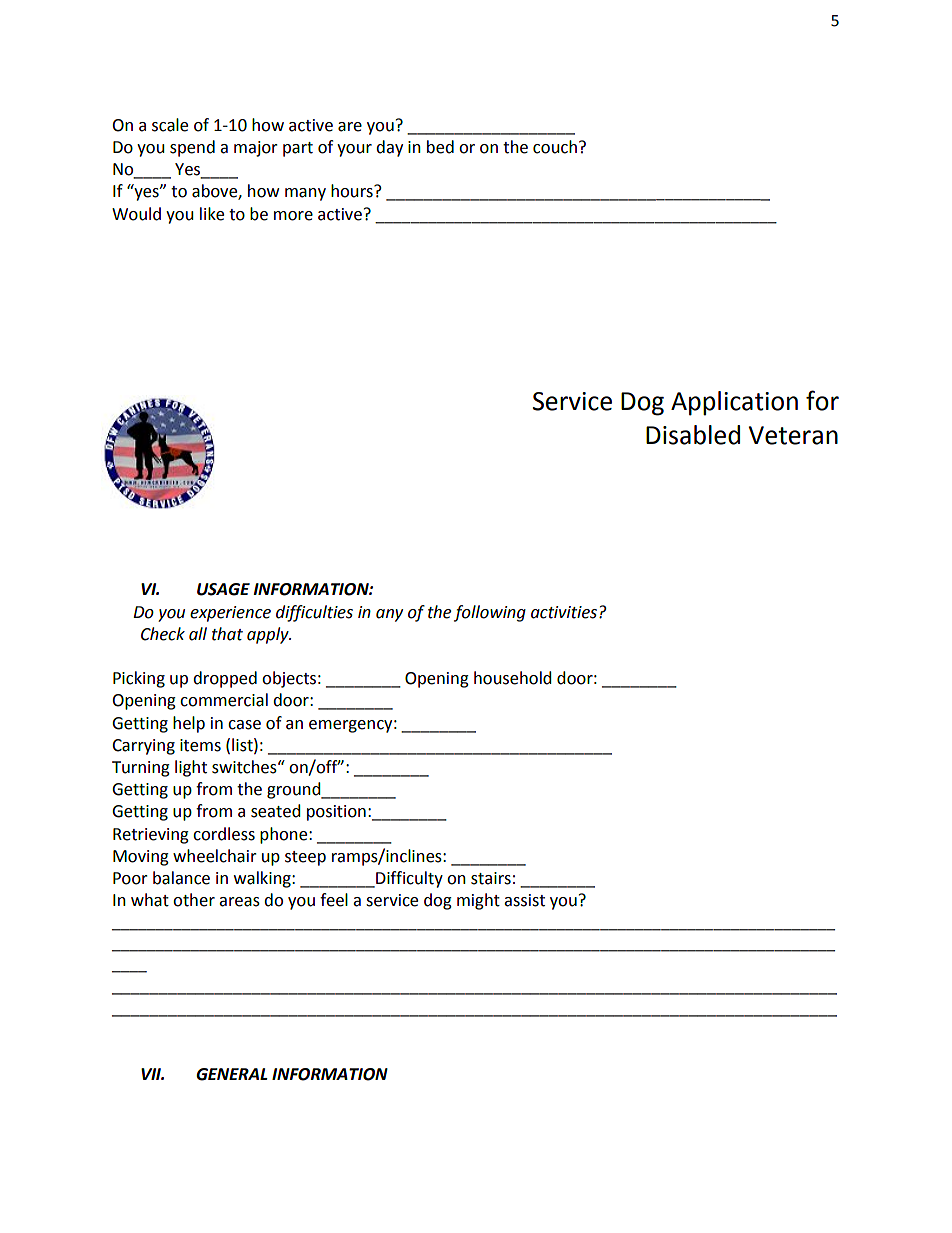 The image size is (952, 1233). Describe the element at coordinates (440, 147) in the page. I see `bed` at that location.
